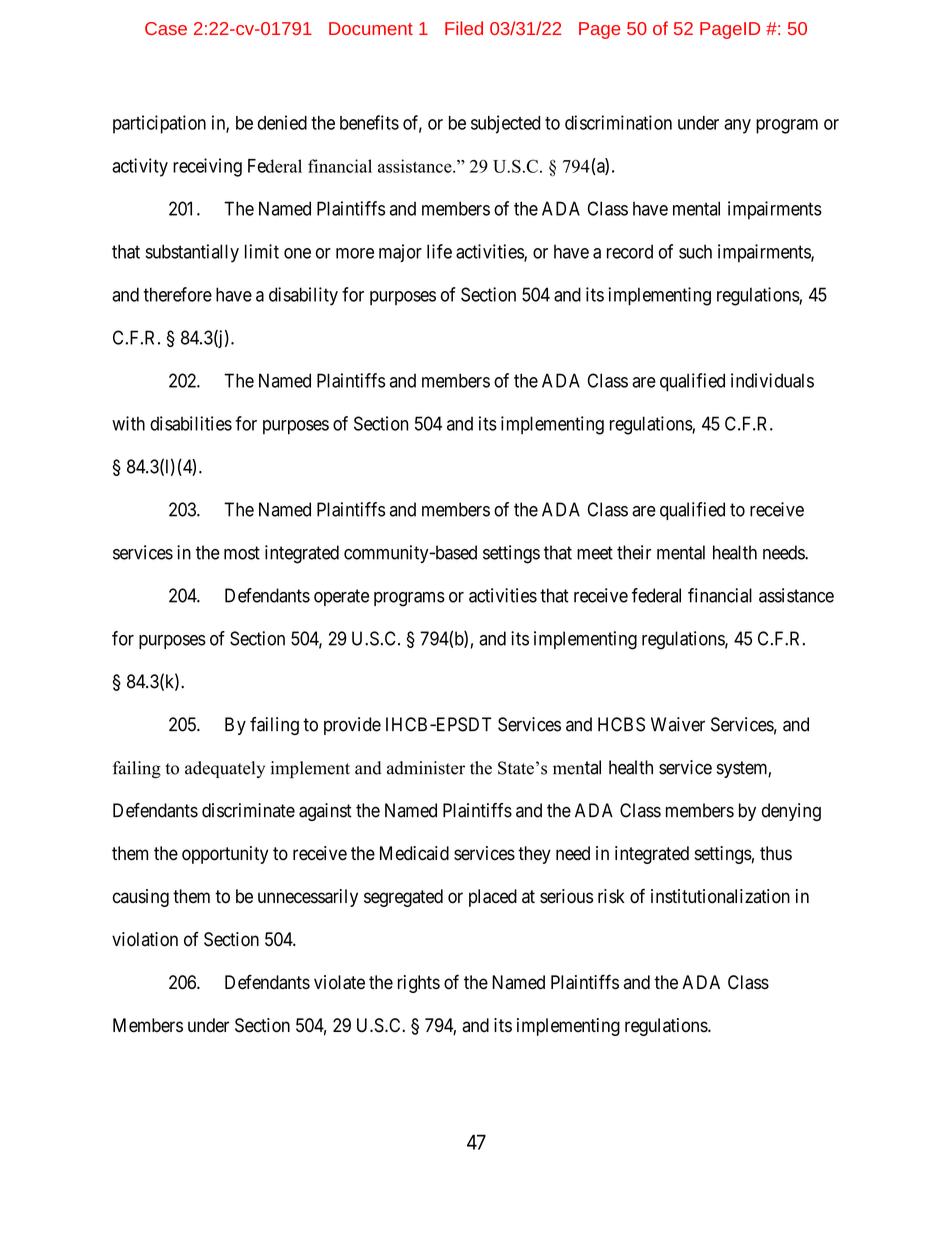 The image size is (952, 1233). I want to click on Filed, so click(464, 28).
